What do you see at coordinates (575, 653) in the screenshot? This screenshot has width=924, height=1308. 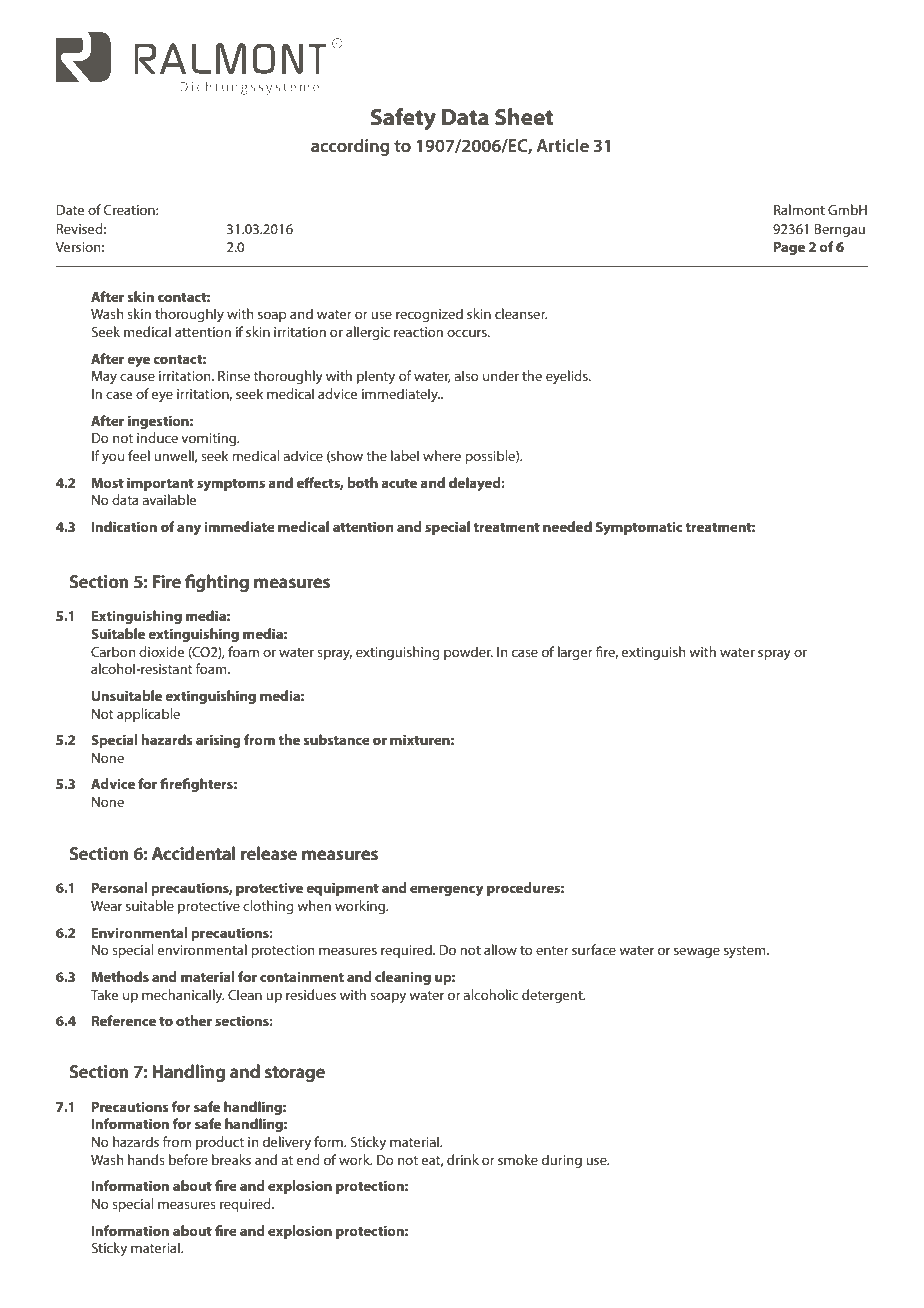 I see `larger` at bounding box center [575, 653].
